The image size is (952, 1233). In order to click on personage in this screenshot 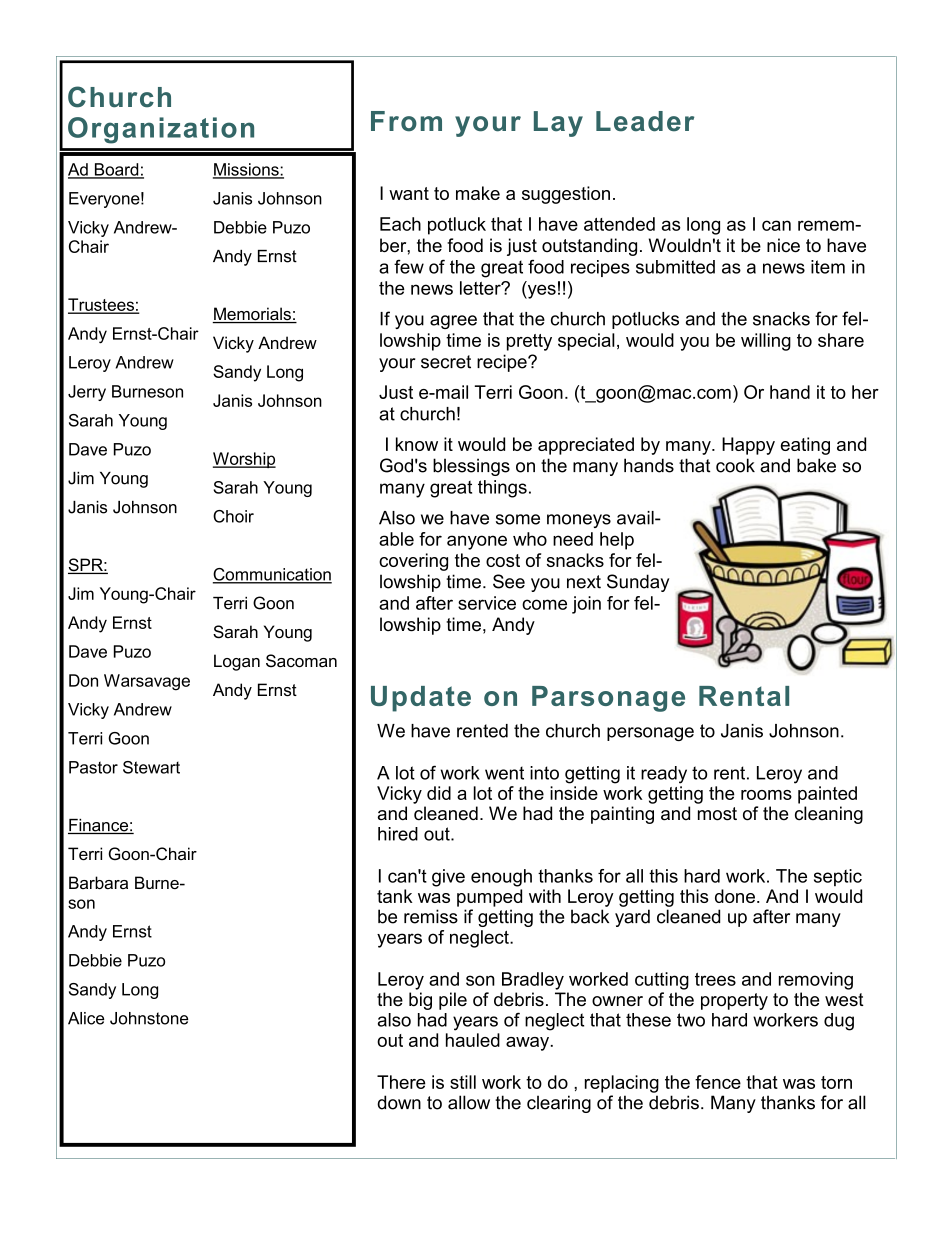, I will do `click(650, 734)`.
